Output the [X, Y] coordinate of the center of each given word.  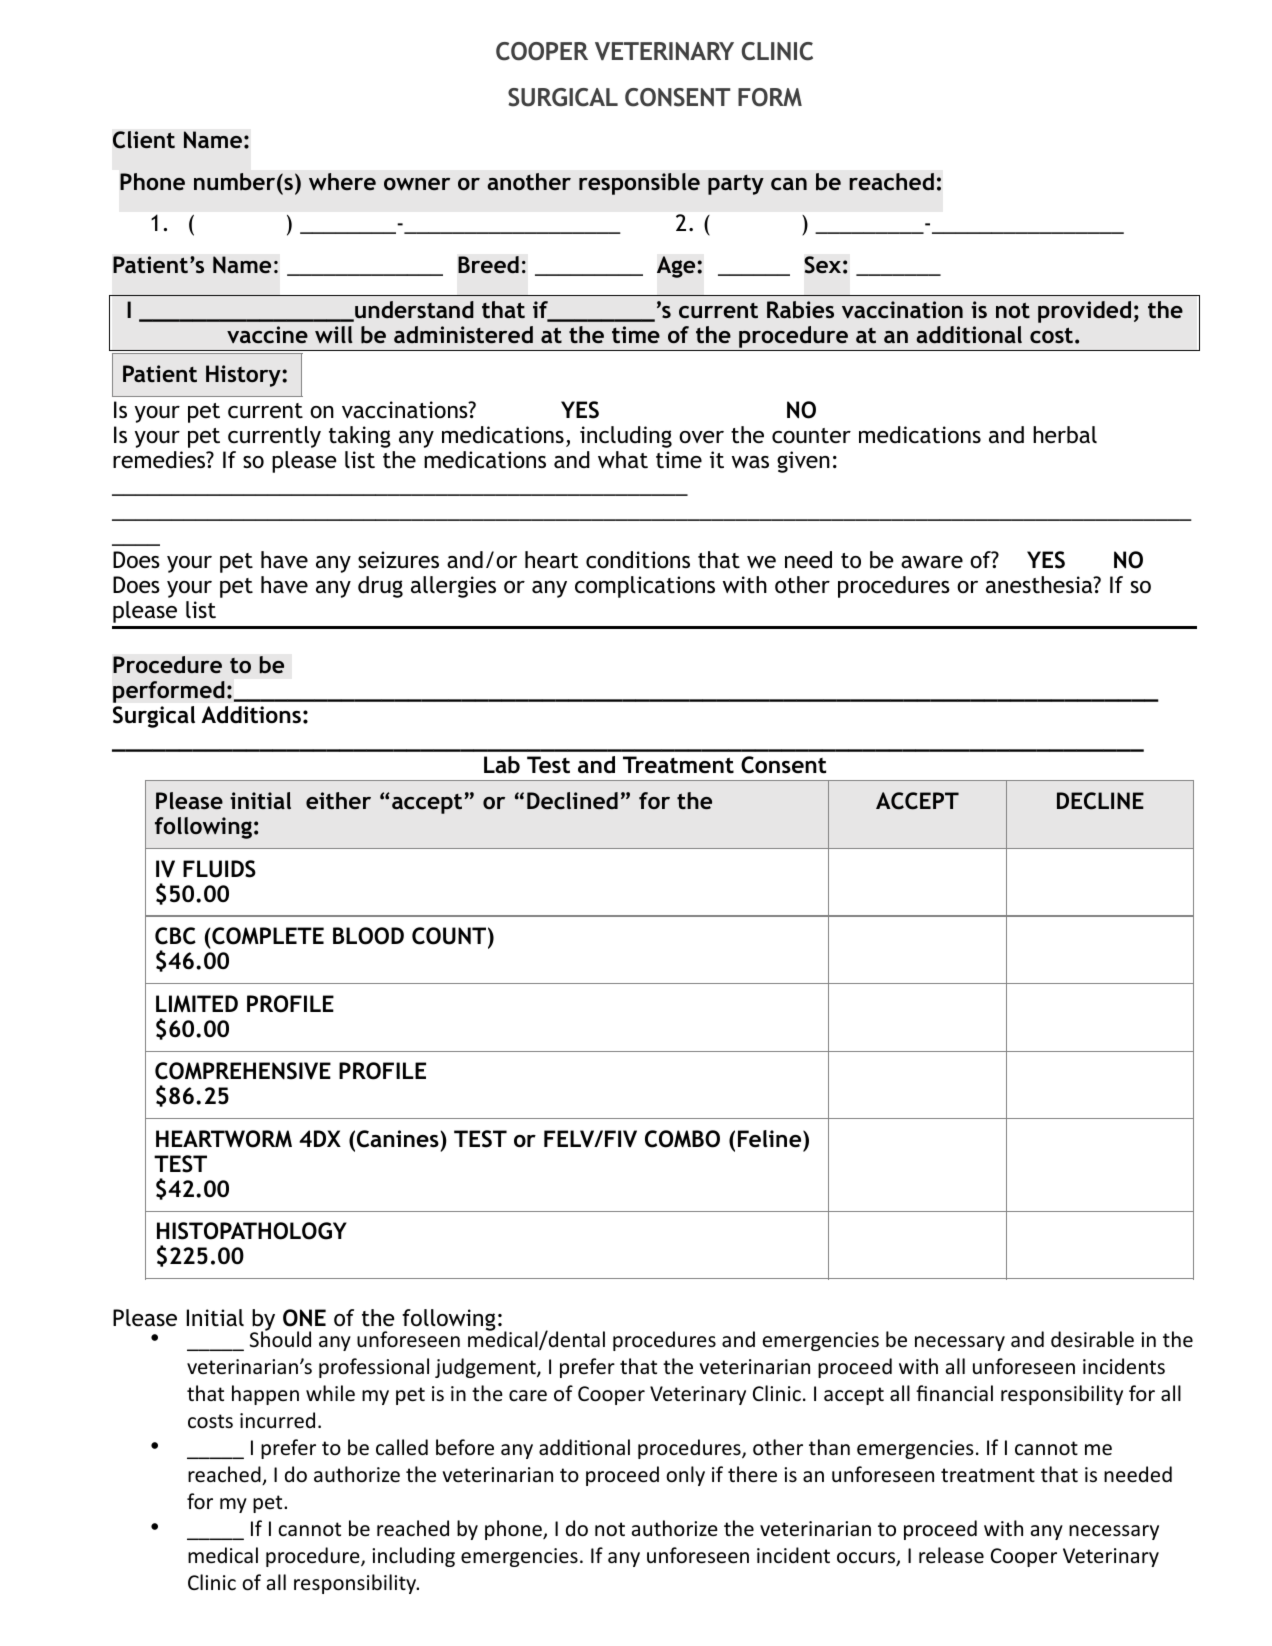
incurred [277, 1420]
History [244, 376]
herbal [1065, 435]
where [342, 182]
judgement [486, 1368]
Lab [502, 765]
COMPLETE [267, 936]
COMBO [682, 1139]
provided [1084, 312]
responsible [639, 184]
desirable [1092, 1339]
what [623, 460]
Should [280, 1338]
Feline [771, 1139]
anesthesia [1040, 585]
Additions [251, 715]
